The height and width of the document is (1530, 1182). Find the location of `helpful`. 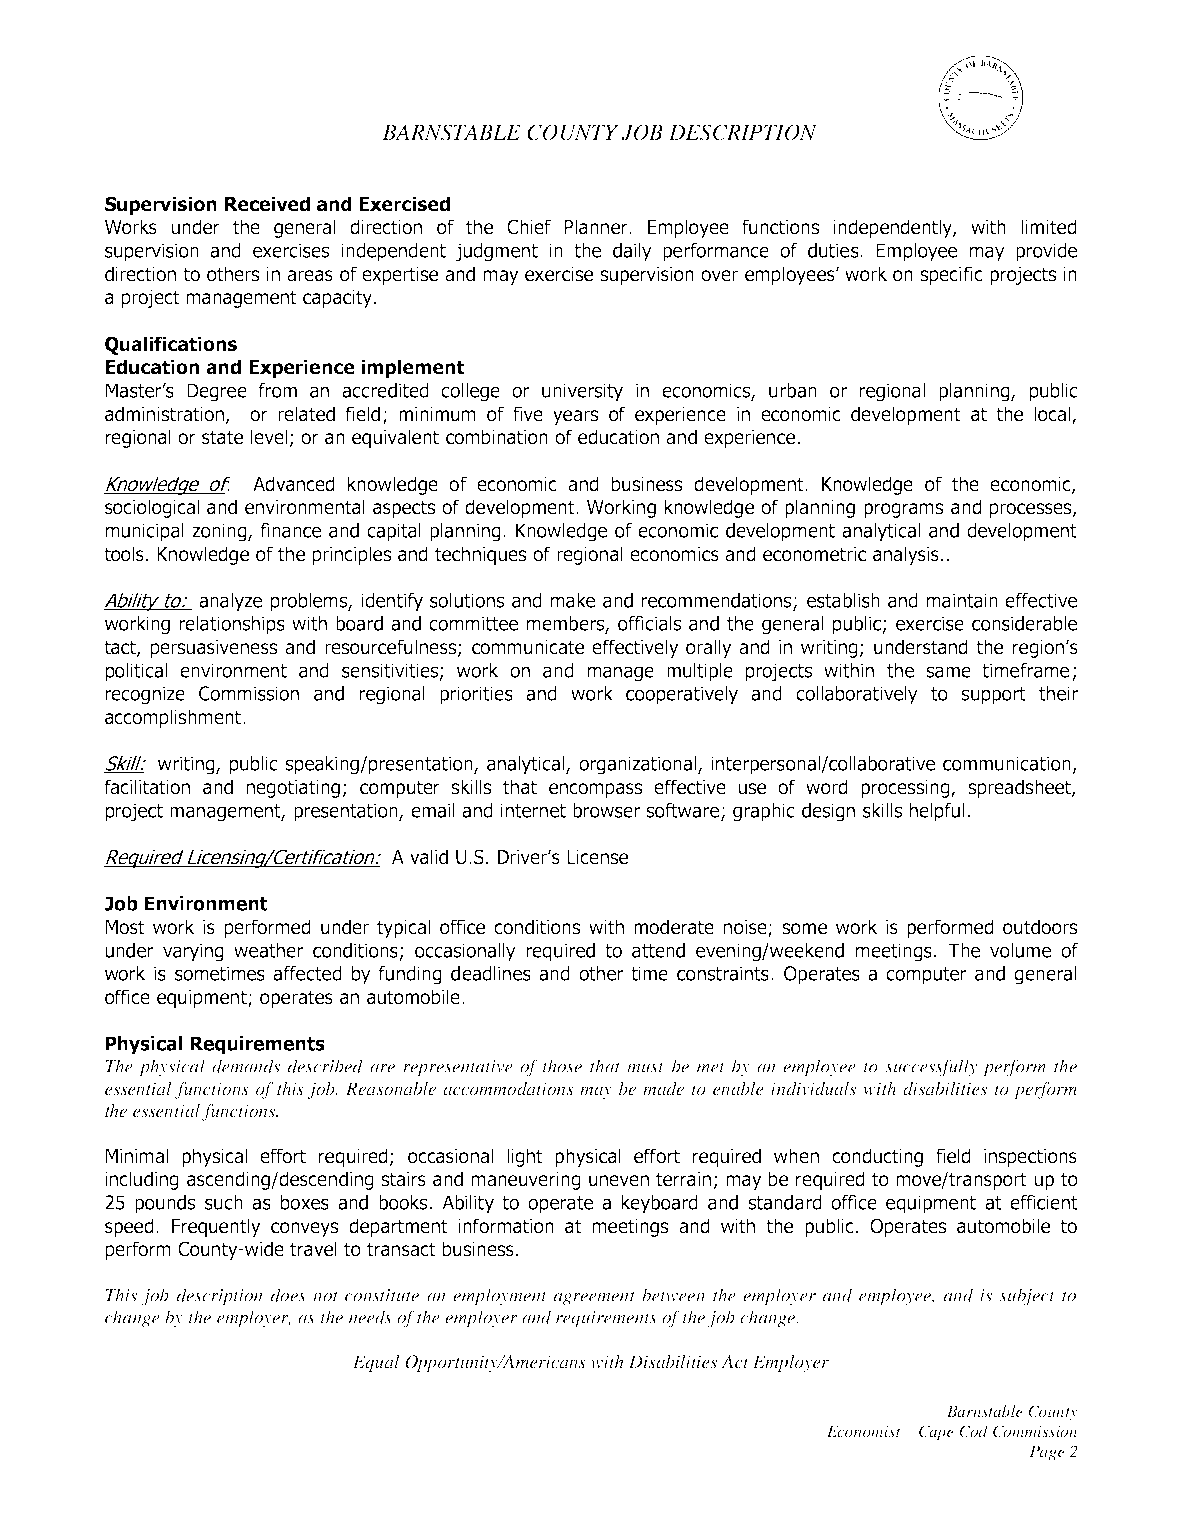

helpful is located at coordinates (937, 812).
